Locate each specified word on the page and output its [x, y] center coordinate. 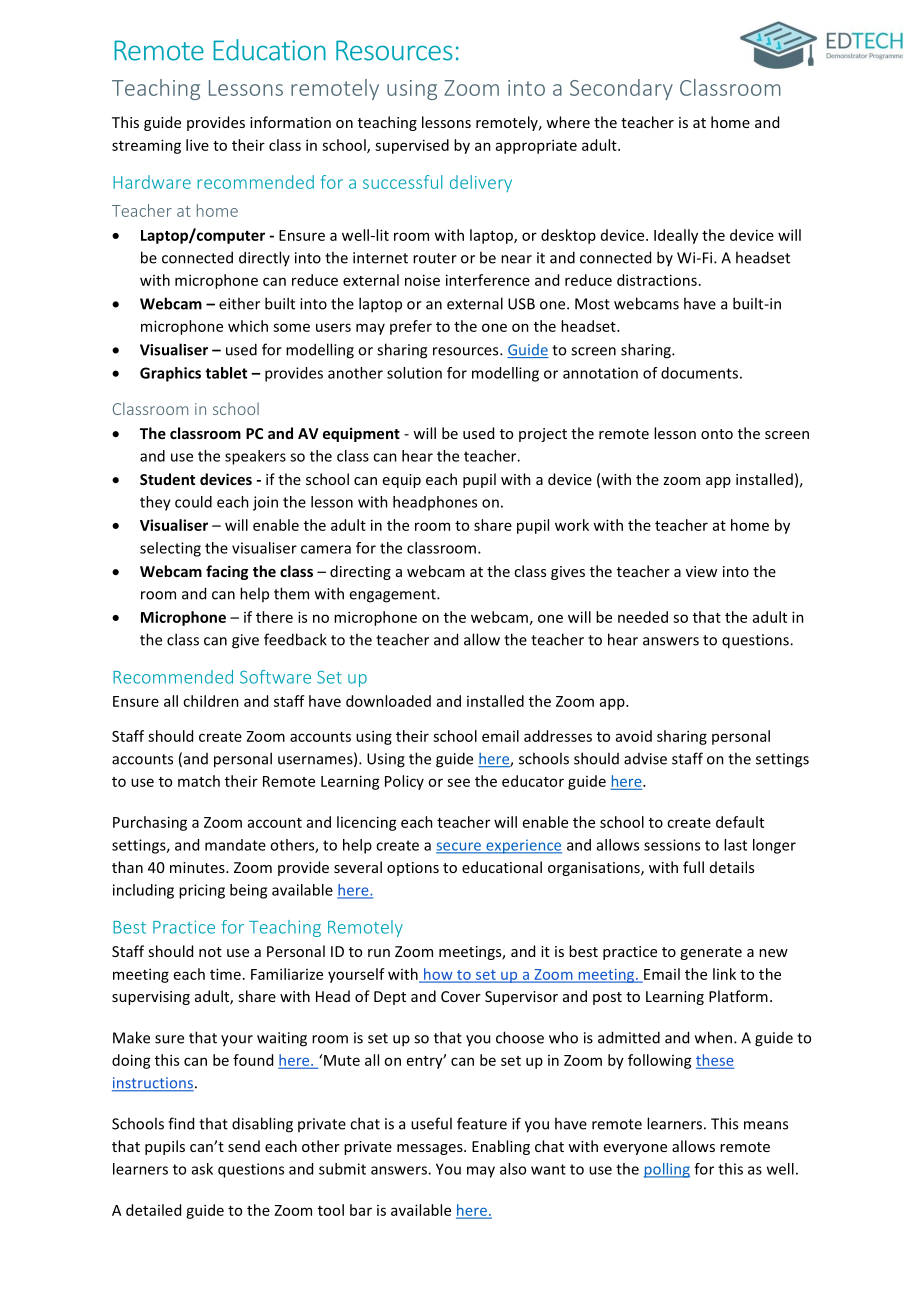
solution [414, 373]
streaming [146, 146]
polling [667, 1170]
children [211, 701]
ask [202, 1169]
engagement [393, 596]
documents [699, 373]
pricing [202, 891]
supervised [412, 146]
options [413, 869]
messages [431, 1149]
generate [711, 953]
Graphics [170, 374]
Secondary [621, 89]
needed [643, 617]
